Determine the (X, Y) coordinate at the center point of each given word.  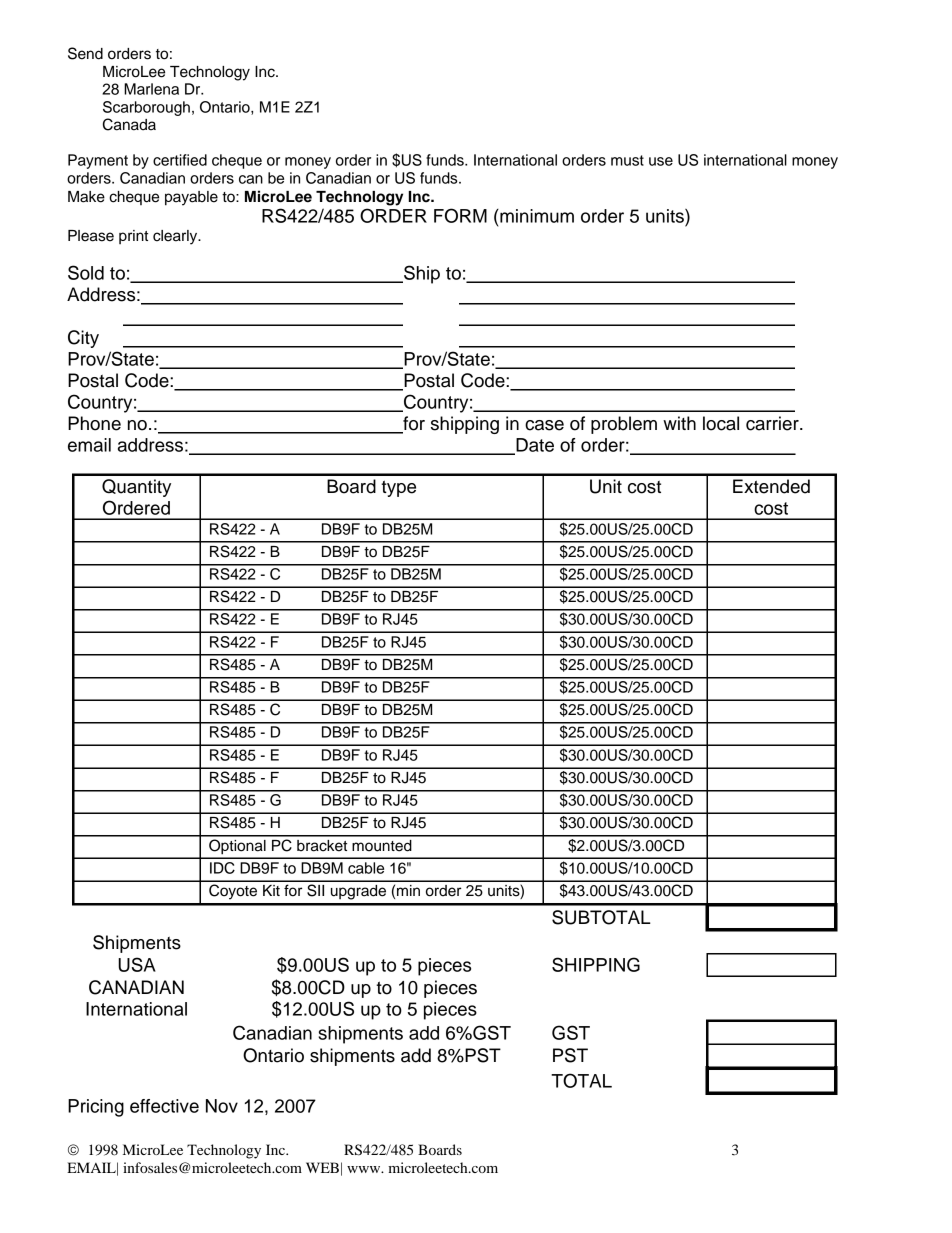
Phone (94, 423)
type (398, 488)
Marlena (151, 89)
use (661, 161)
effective (164, 1106)
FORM (460, 215)
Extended (771, 486)
